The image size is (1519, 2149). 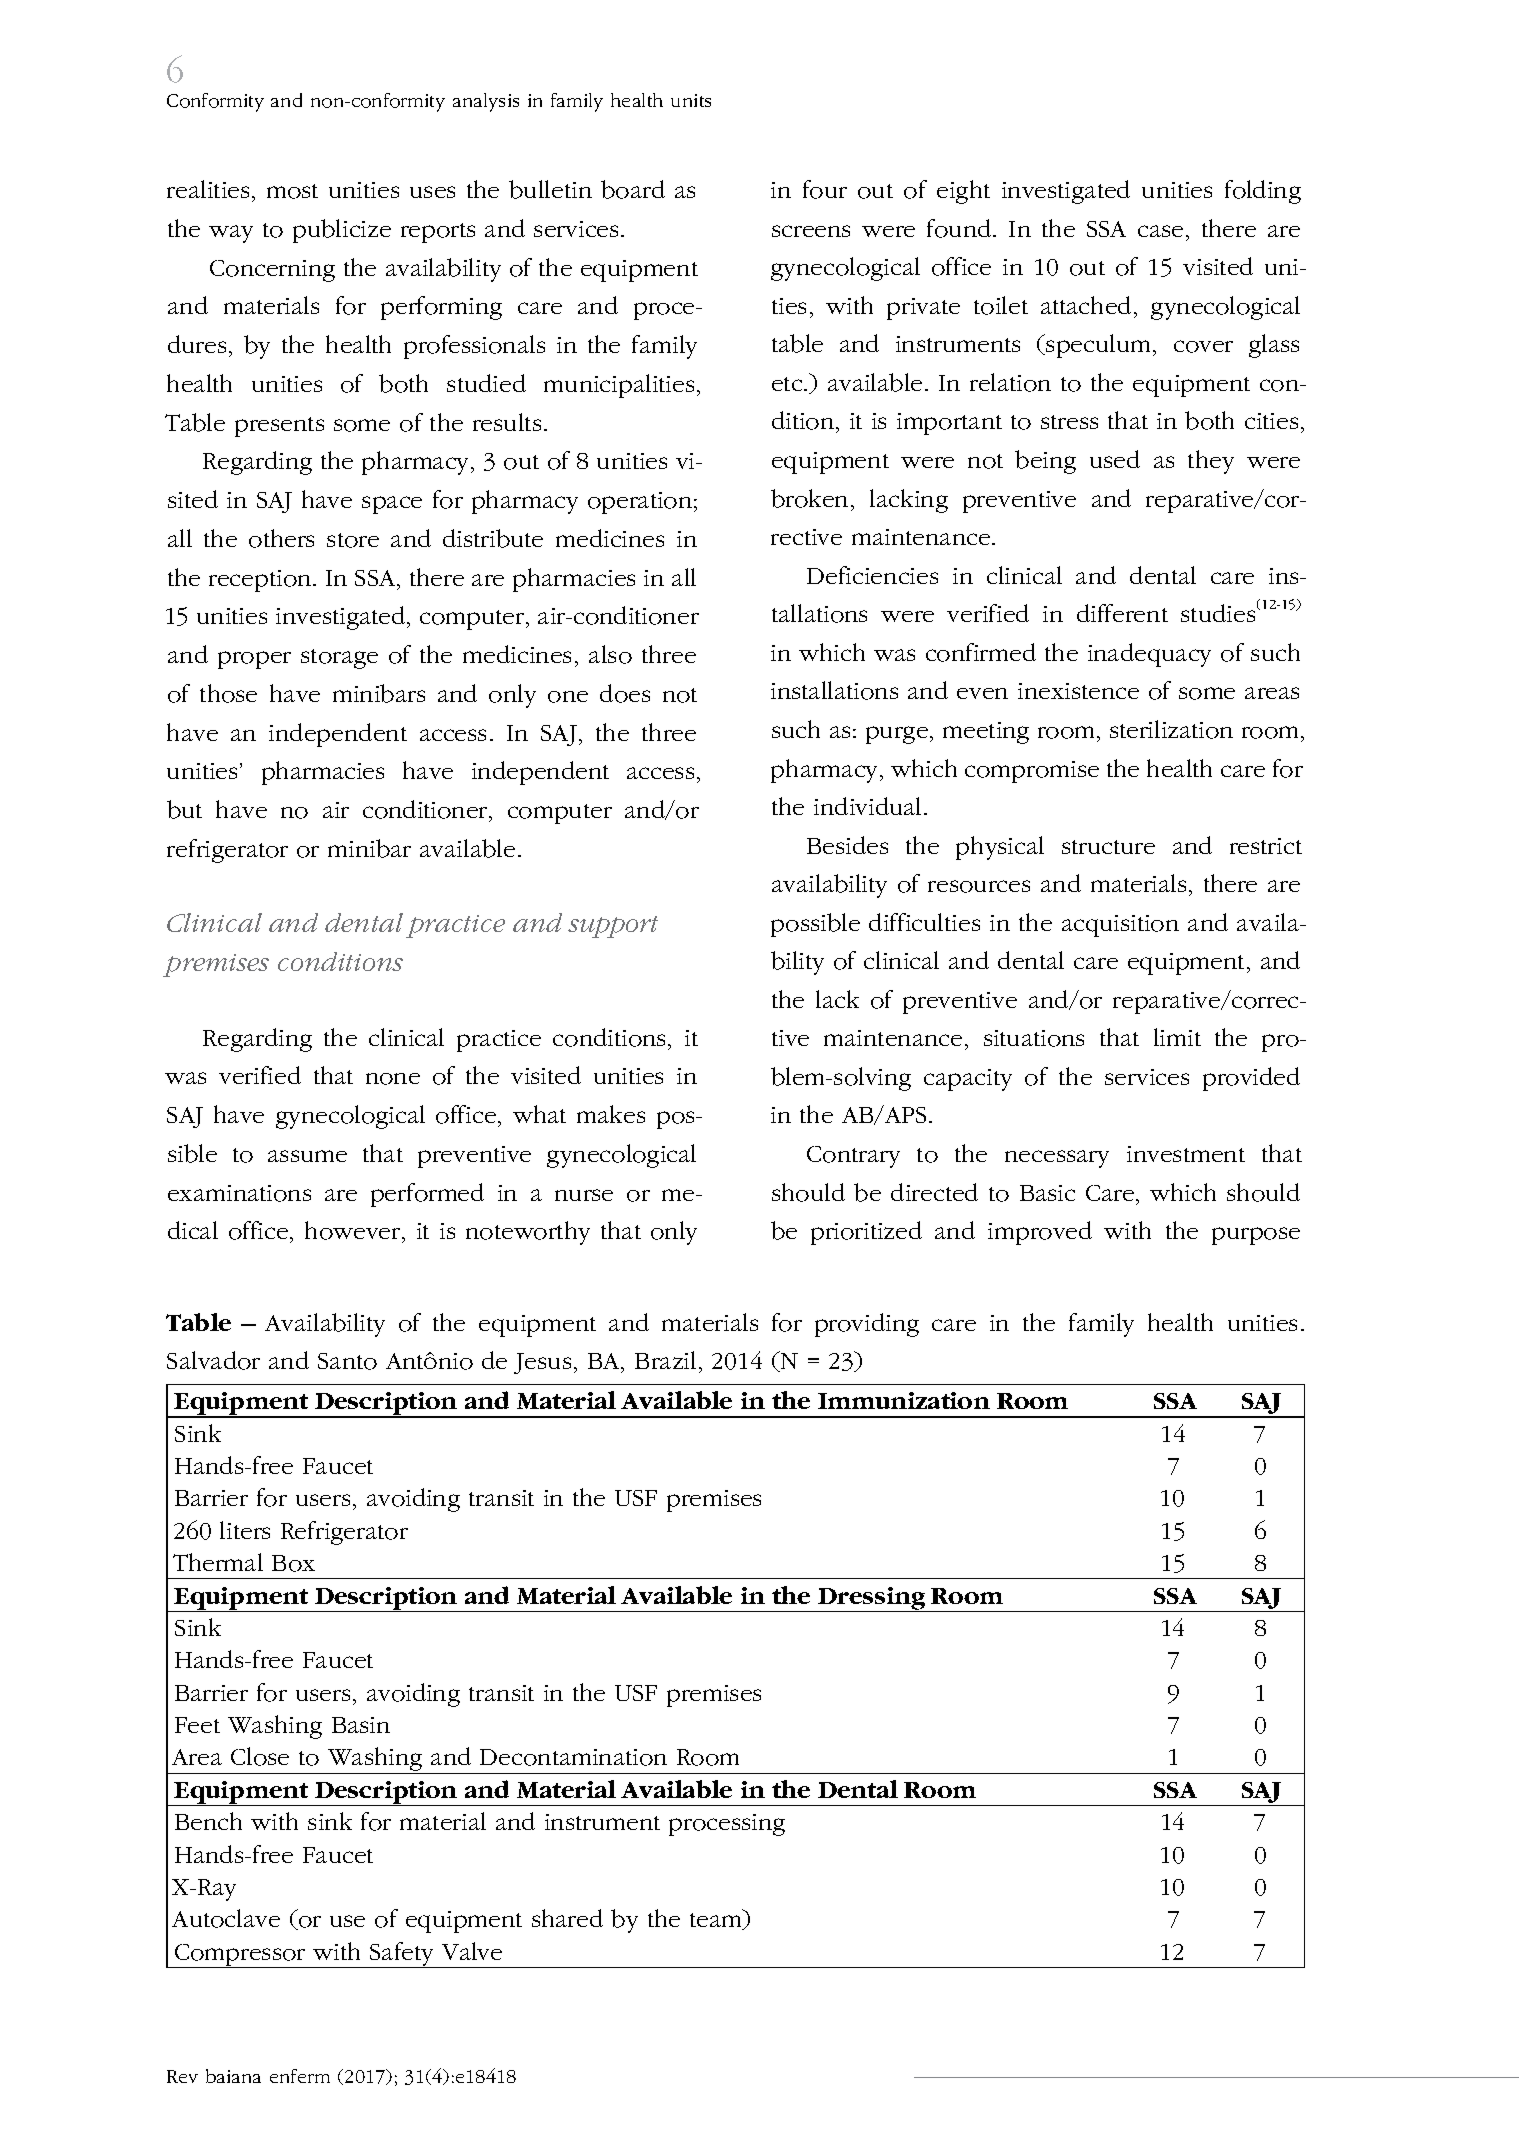 I want to click on storage, so click(x=339, y=659).
